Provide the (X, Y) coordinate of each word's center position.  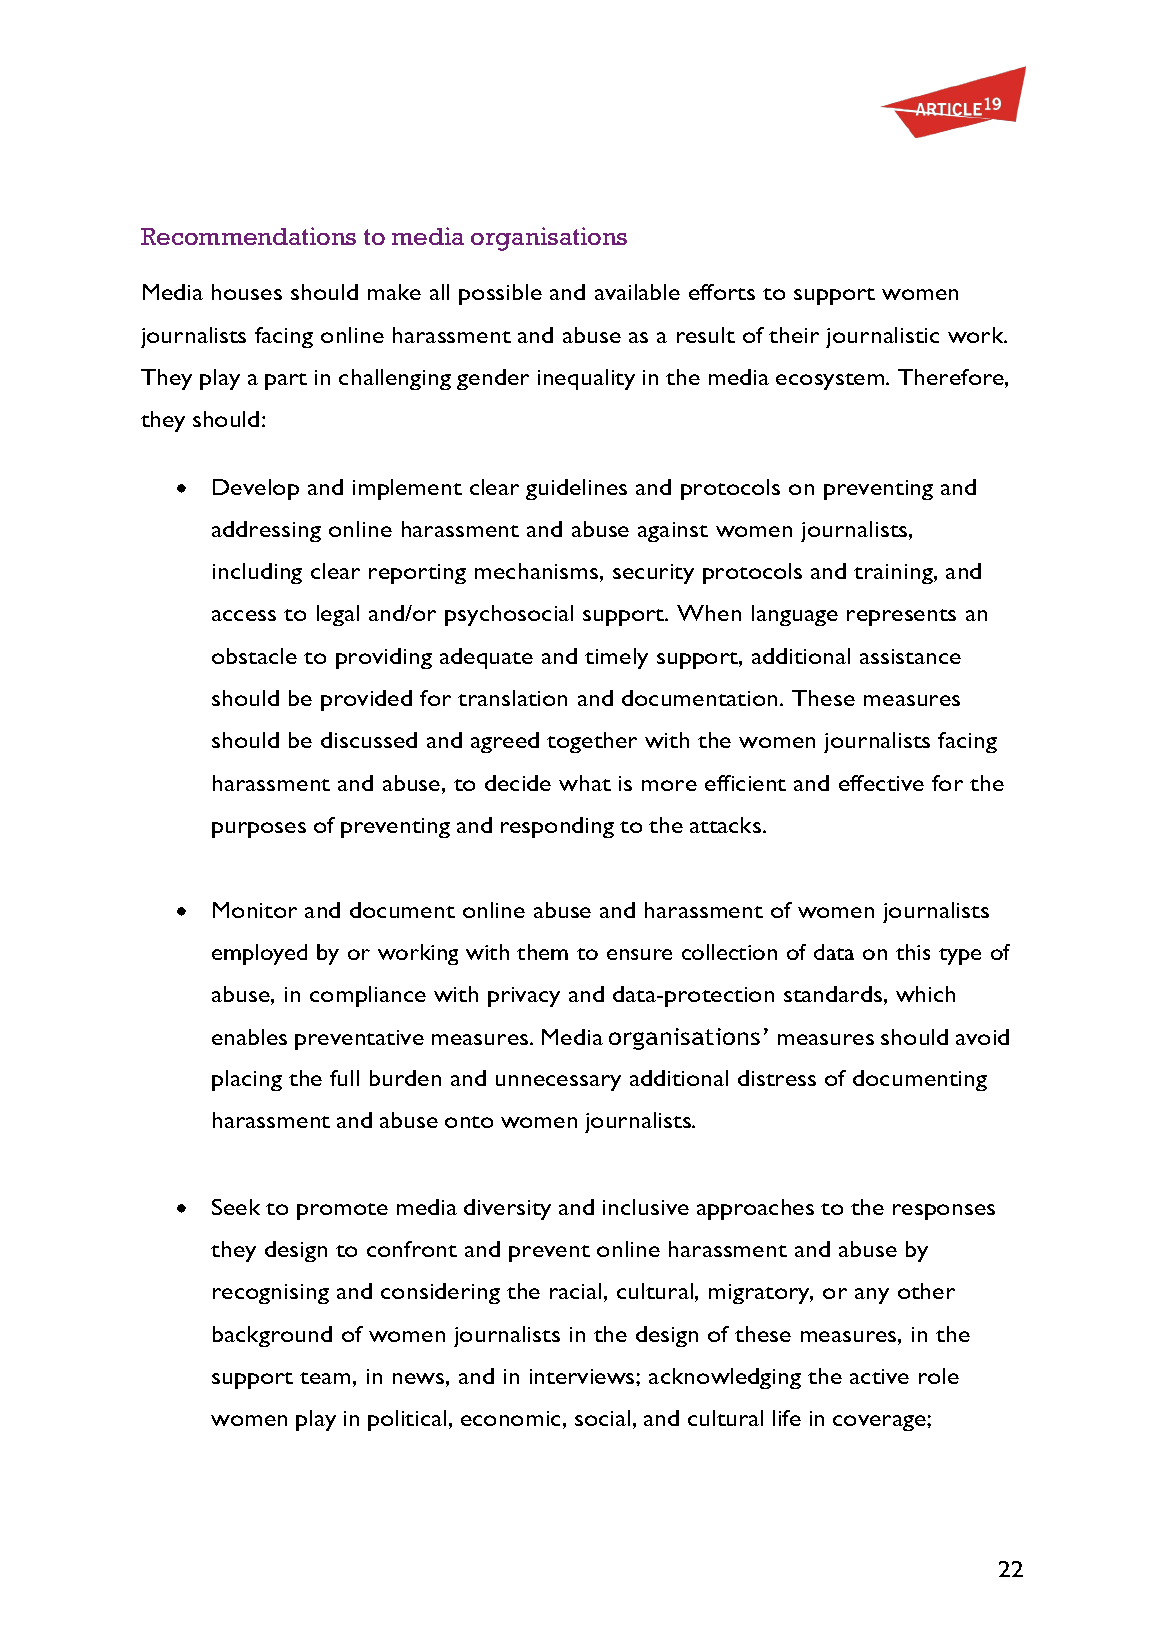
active (879, 1376)
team (325, 1378)
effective (881, 783)
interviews (583, 1376)
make (394, 292)
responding (557, 827)
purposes (259, 830)
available (637, 292)
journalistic (882, 337)
